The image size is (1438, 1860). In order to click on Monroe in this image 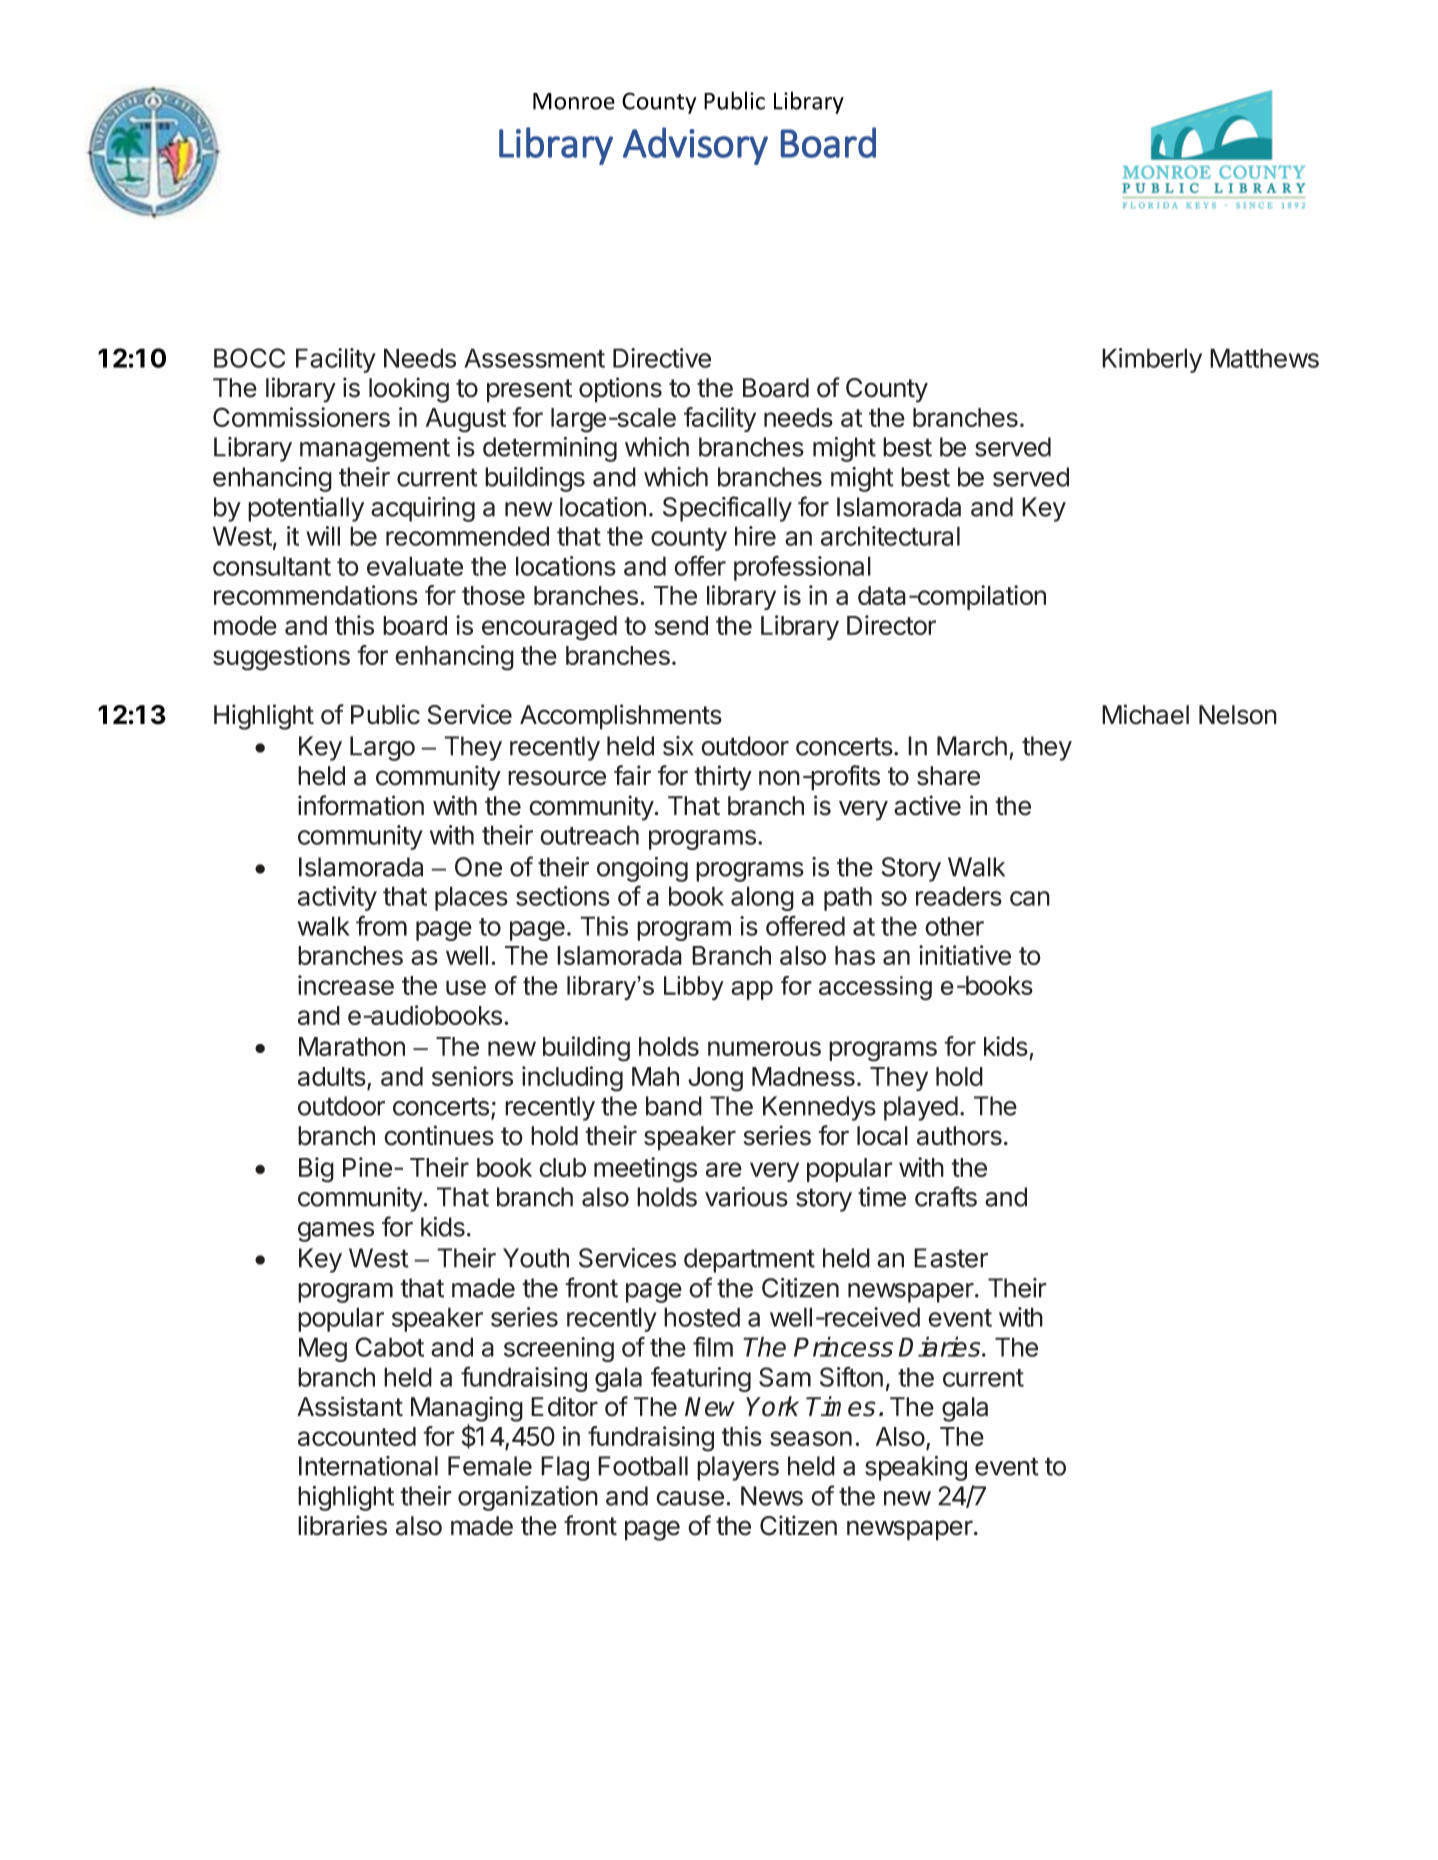, I will do `click(574, 101)`.
